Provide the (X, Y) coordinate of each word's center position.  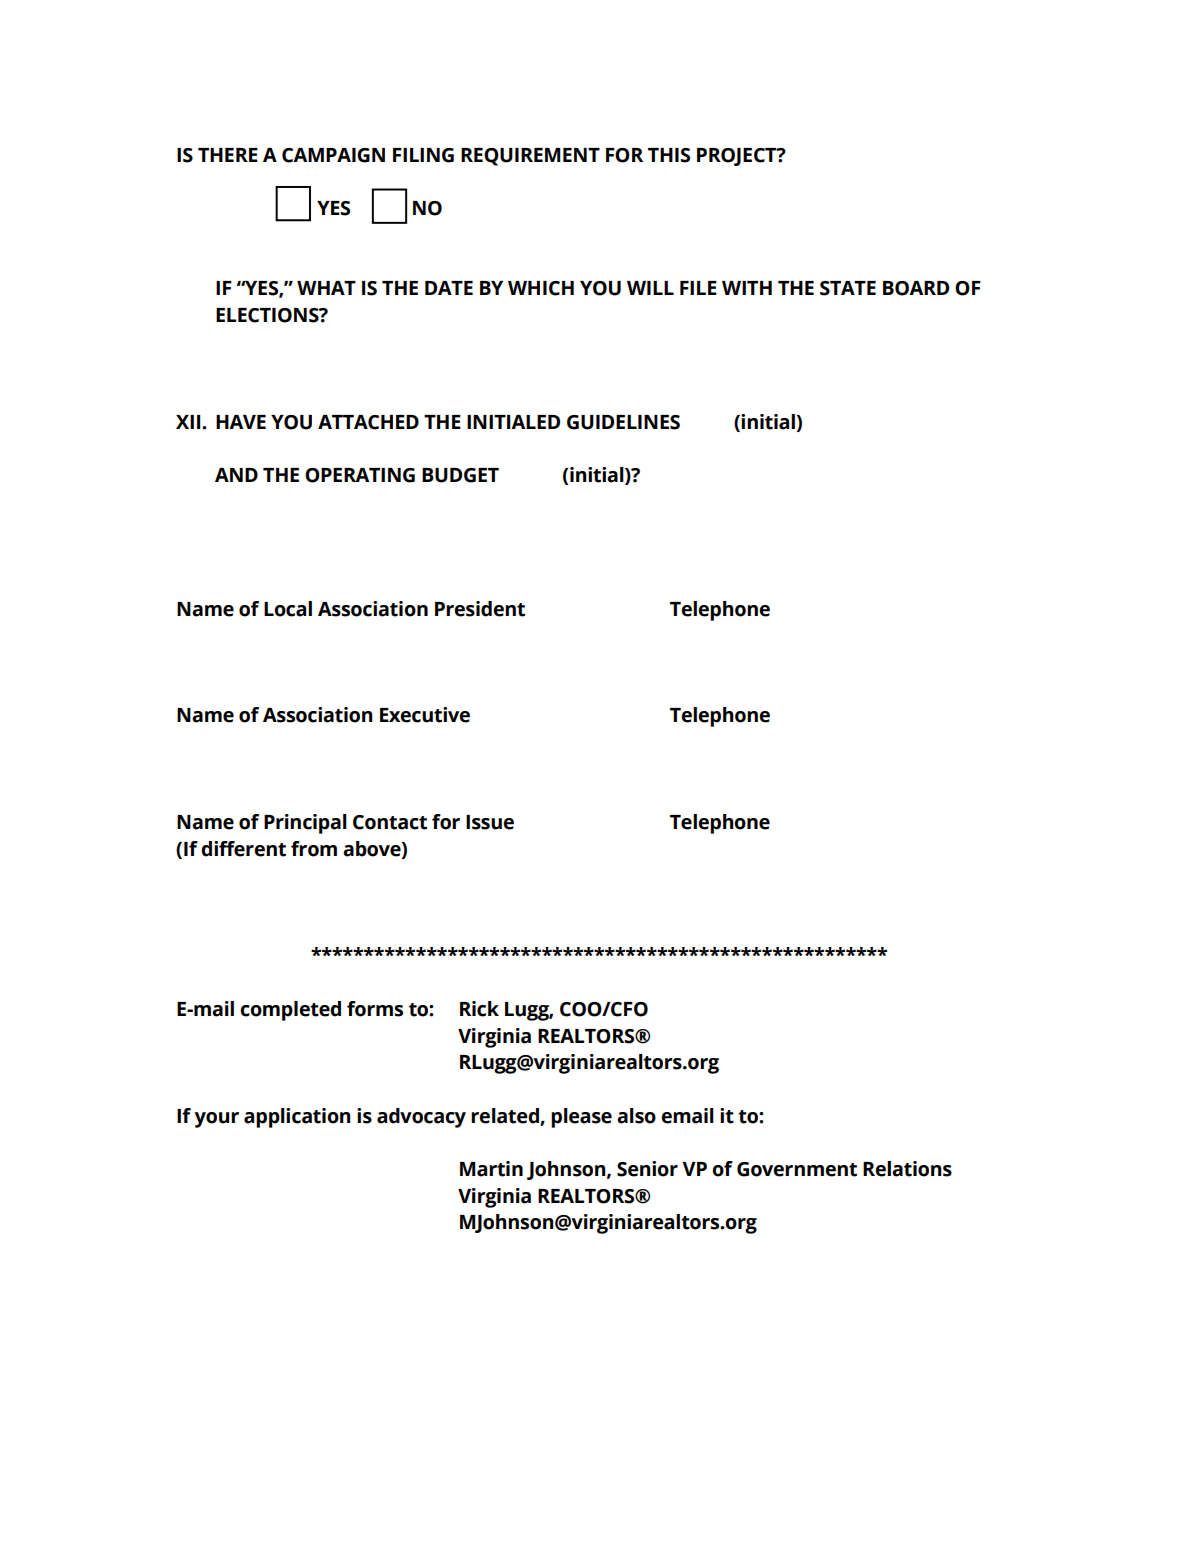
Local (288, 609)
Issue (490, 822)
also (636, 1116)
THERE (228, 155)
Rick (479, 1009)
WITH (747, 288)
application (297, 1118)
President (480, 609)
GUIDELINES (623, 422)
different (243, 849)
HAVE (241, 422)
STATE (848, 288)
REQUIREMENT (530, 157)
